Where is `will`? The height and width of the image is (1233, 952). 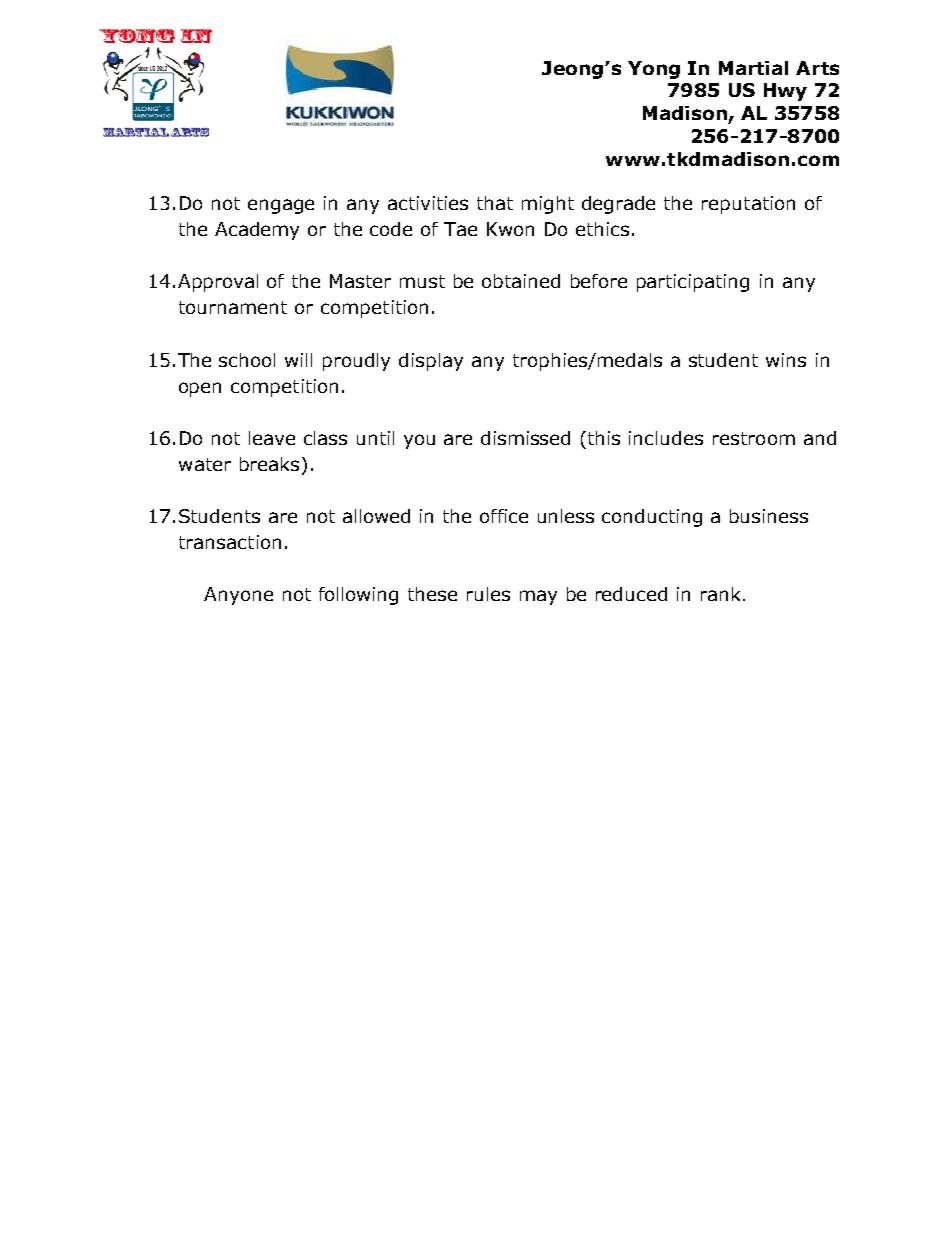
will is located at coordinates (298, 360).
